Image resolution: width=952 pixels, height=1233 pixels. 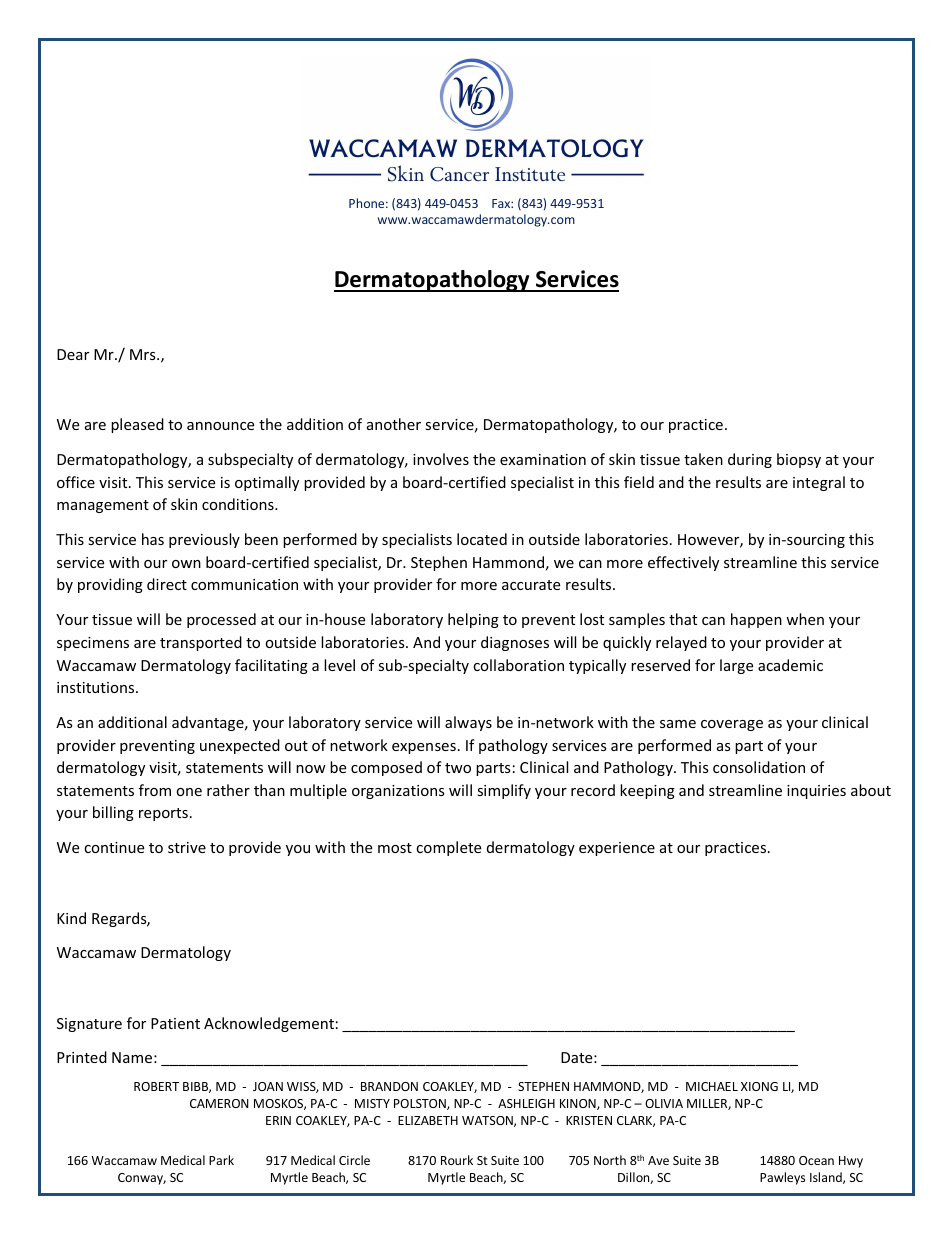 What do you see at coordinates (394, 424) in the screenshot?
I see `another` at bounding box center [394, 424].
